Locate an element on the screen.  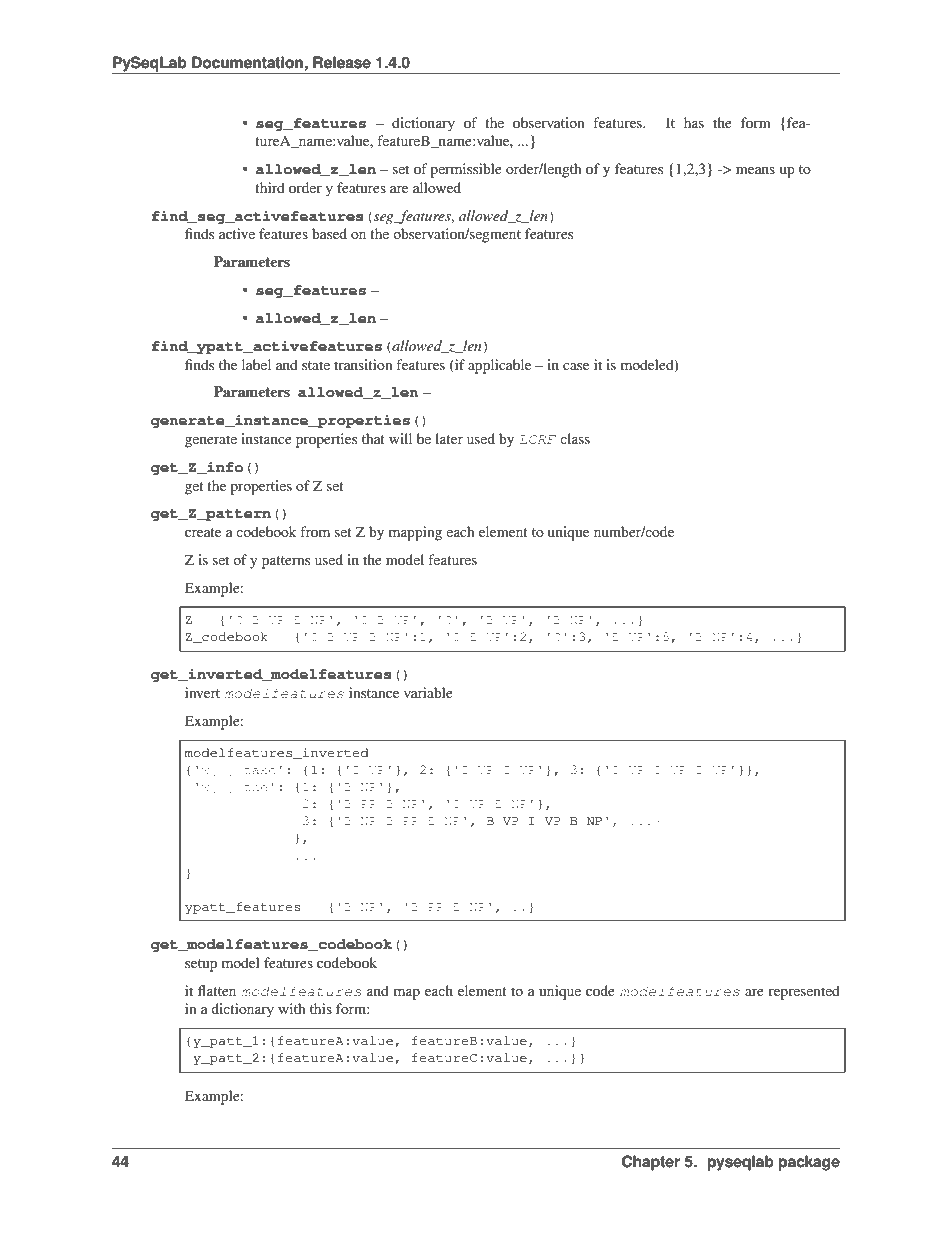
class is located at coordinates (575, 438).
